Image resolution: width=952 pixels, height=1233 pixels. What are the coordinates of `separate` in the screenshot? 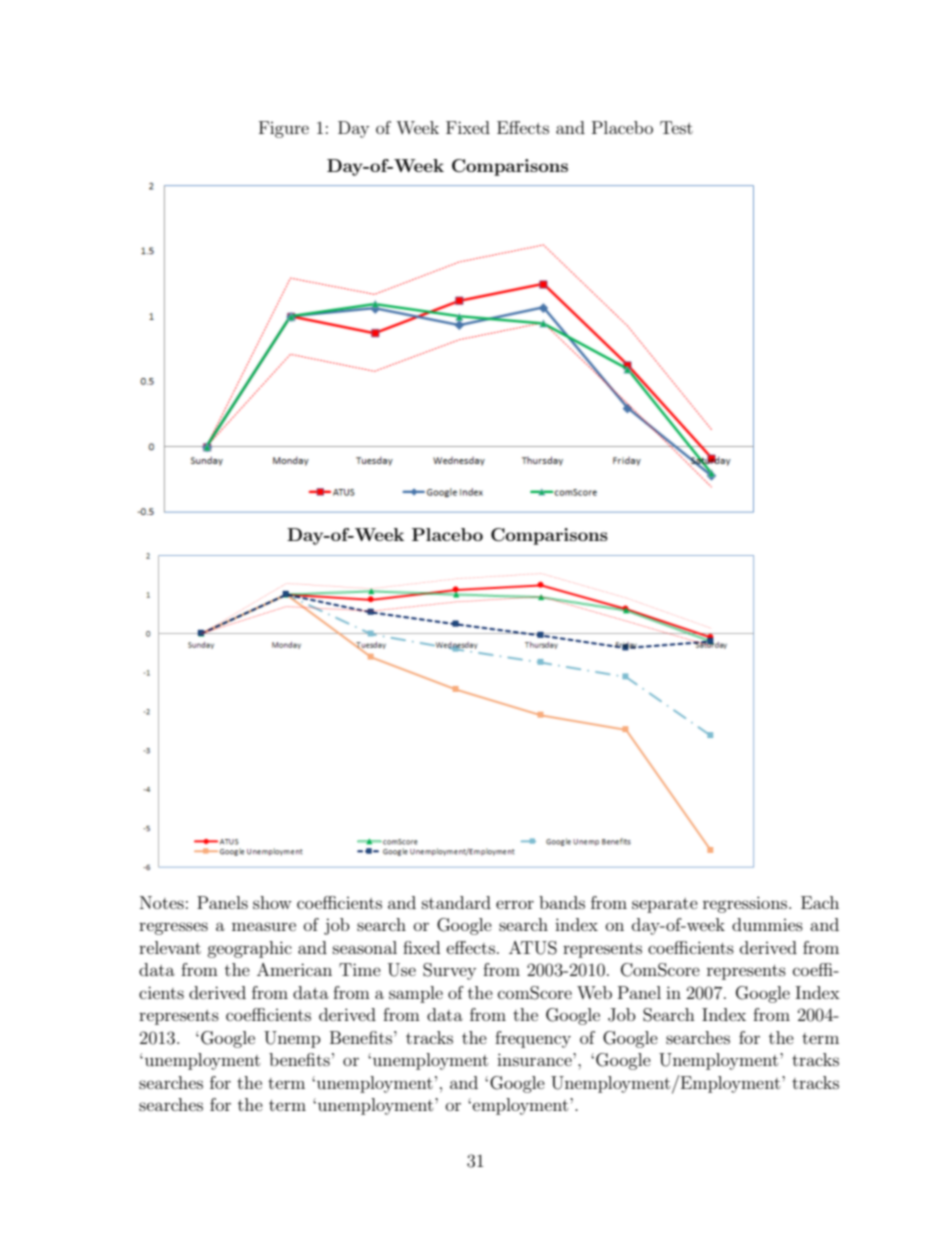 It's located at (665, 905).
